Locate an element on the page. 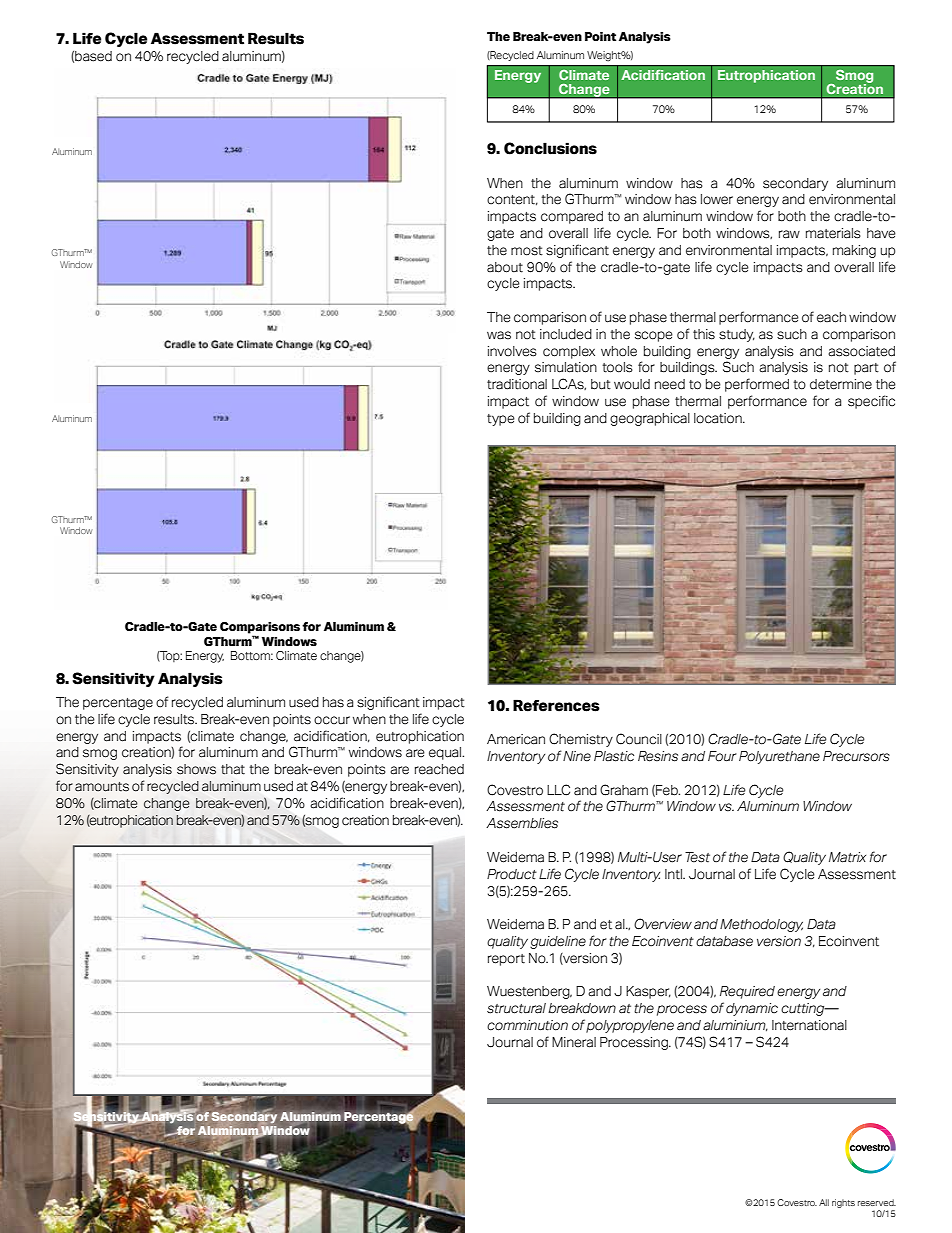 The height and width of the image is (1233, 952). Mineral is located at coordinates (574, 1042).
